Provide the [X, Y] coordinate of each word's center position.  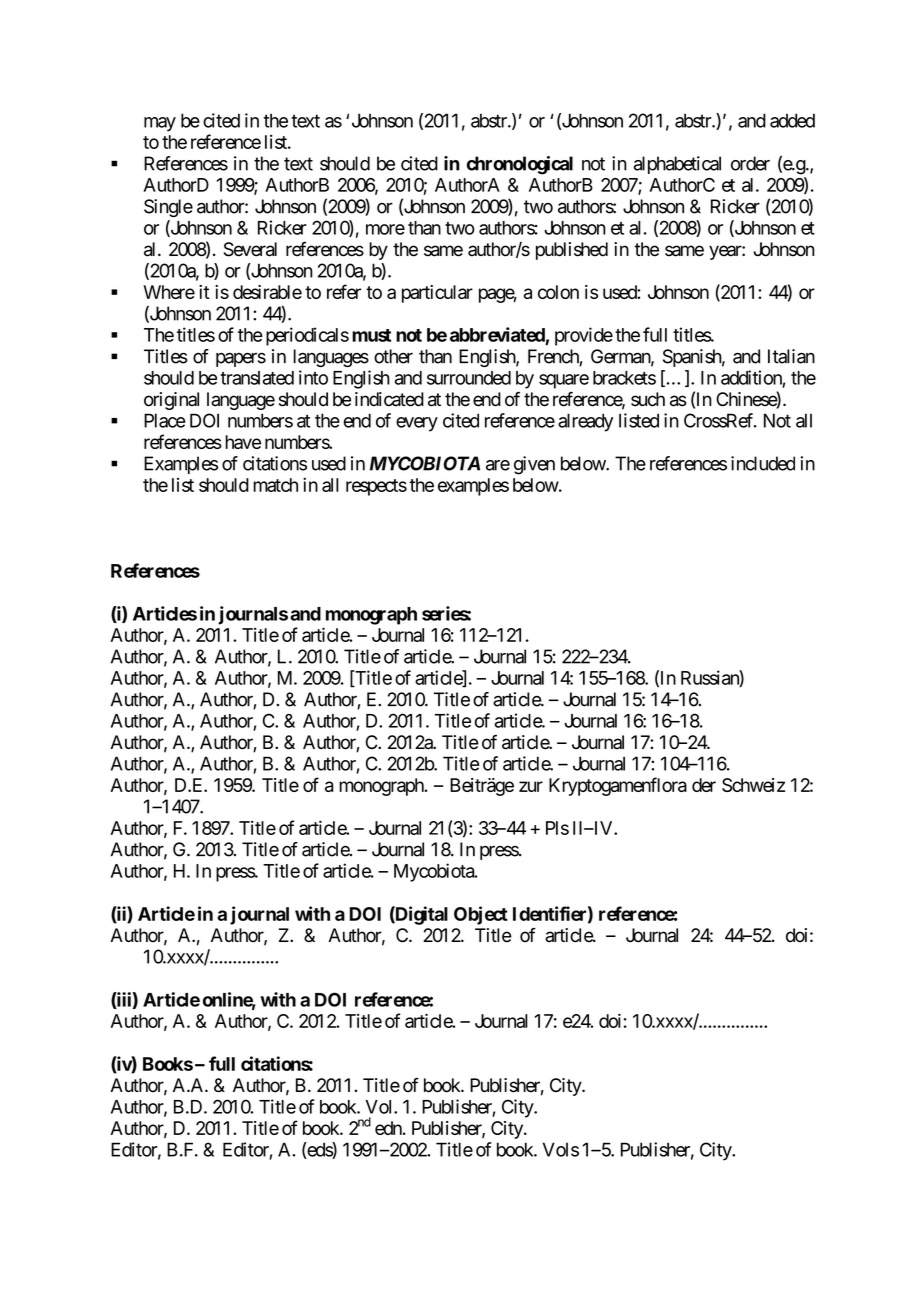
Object [481, 915]
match [275, 485]
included [763, 463]
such [648, 399]
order [750, 163]
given [534, 465]
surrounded [469, 378]
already [585, 422]
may [160, 124]
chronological [520, 165]
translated [257, 378]
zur [531, 786]
